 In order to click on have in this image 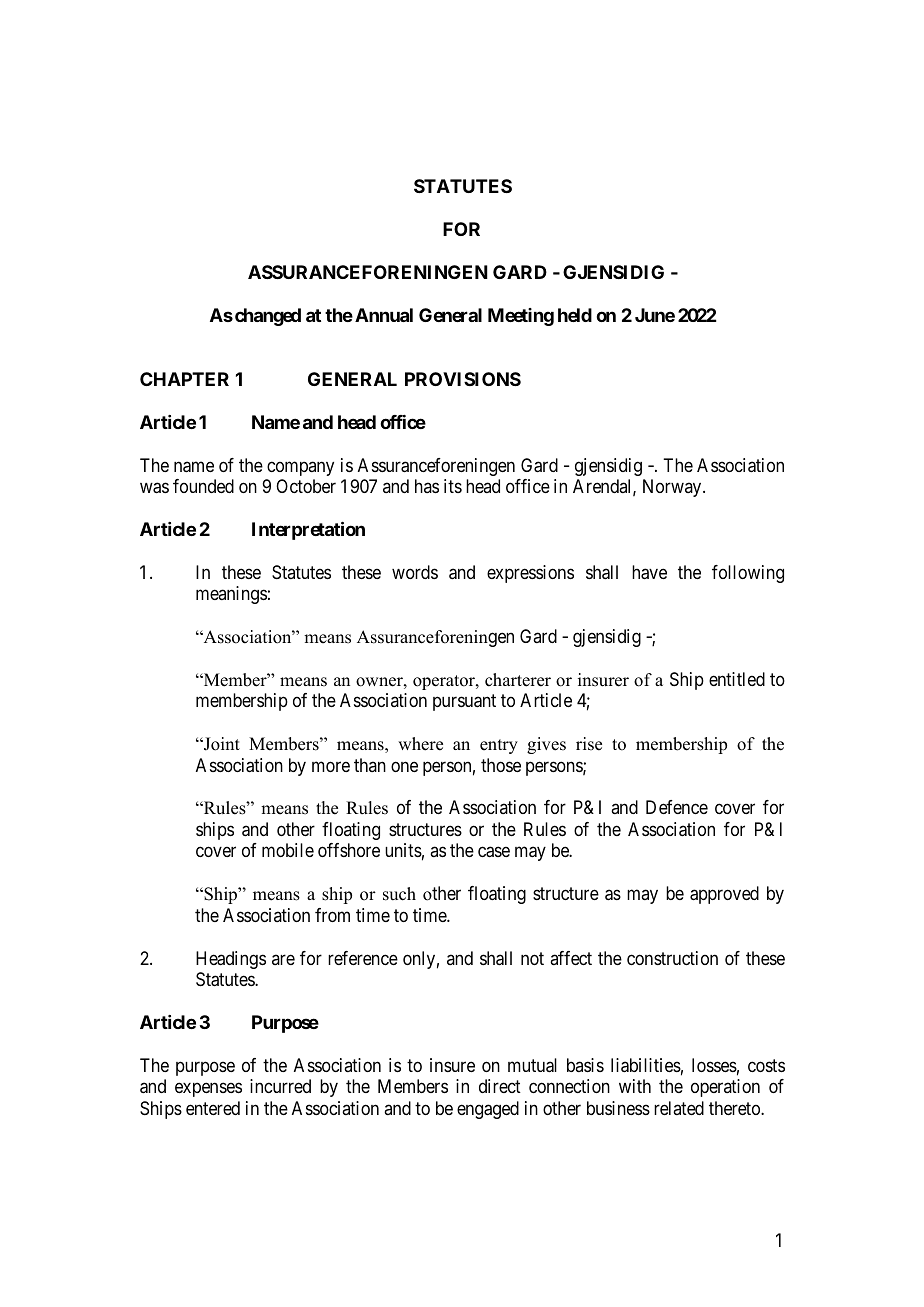, I will do `click(649, 572)`.
